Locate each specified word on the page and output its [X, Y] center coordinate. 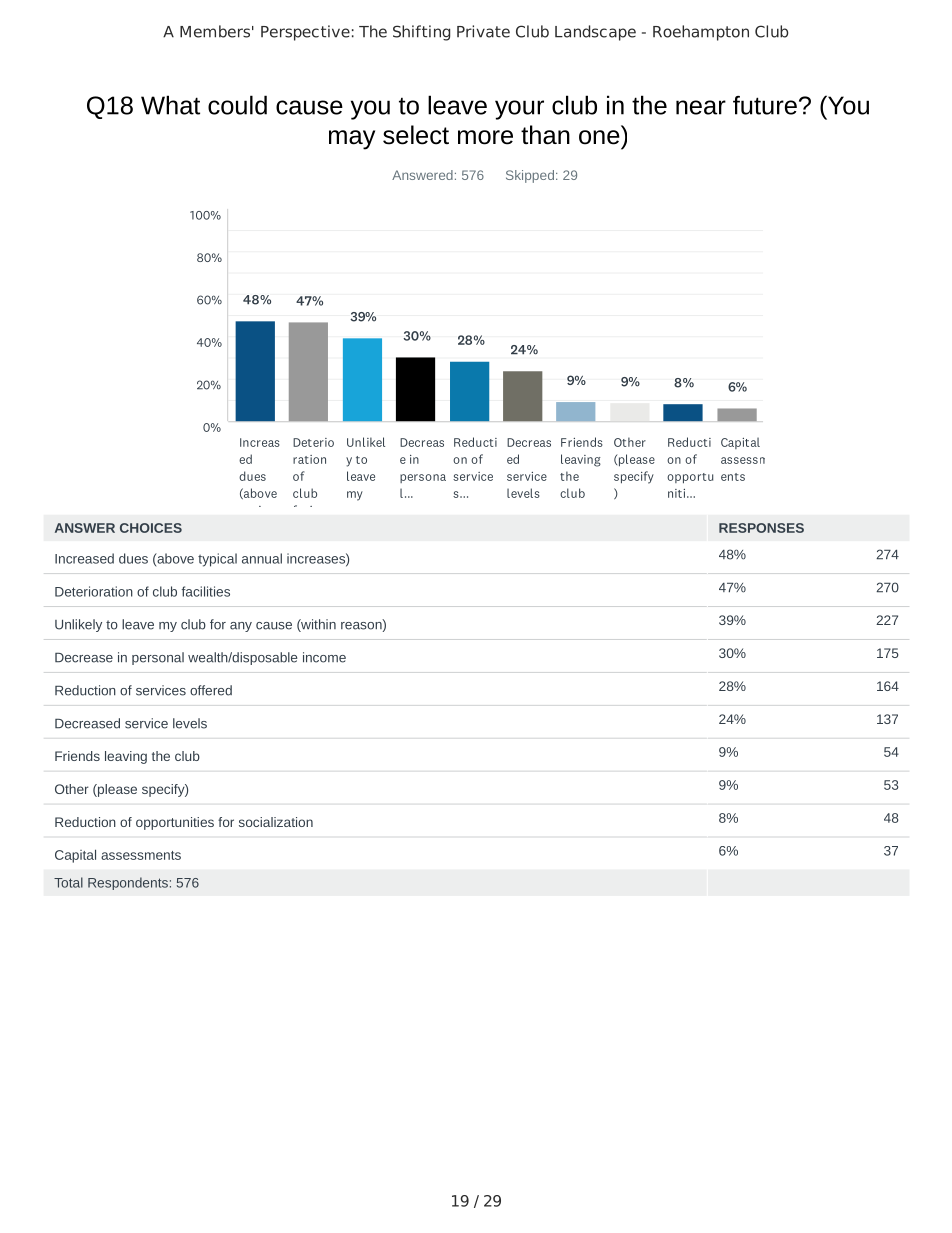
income [324, 657]
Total [68, 882]
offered [211, 690]
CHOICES [151, 528]
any [241, 627]
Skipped [530, 176]
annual [262, 558]
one [599, 137]
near [701, 107]
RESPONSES [761, 528]
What [170, 105]
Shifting [421, 33]
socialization [276, 822]
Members [215, 31]
